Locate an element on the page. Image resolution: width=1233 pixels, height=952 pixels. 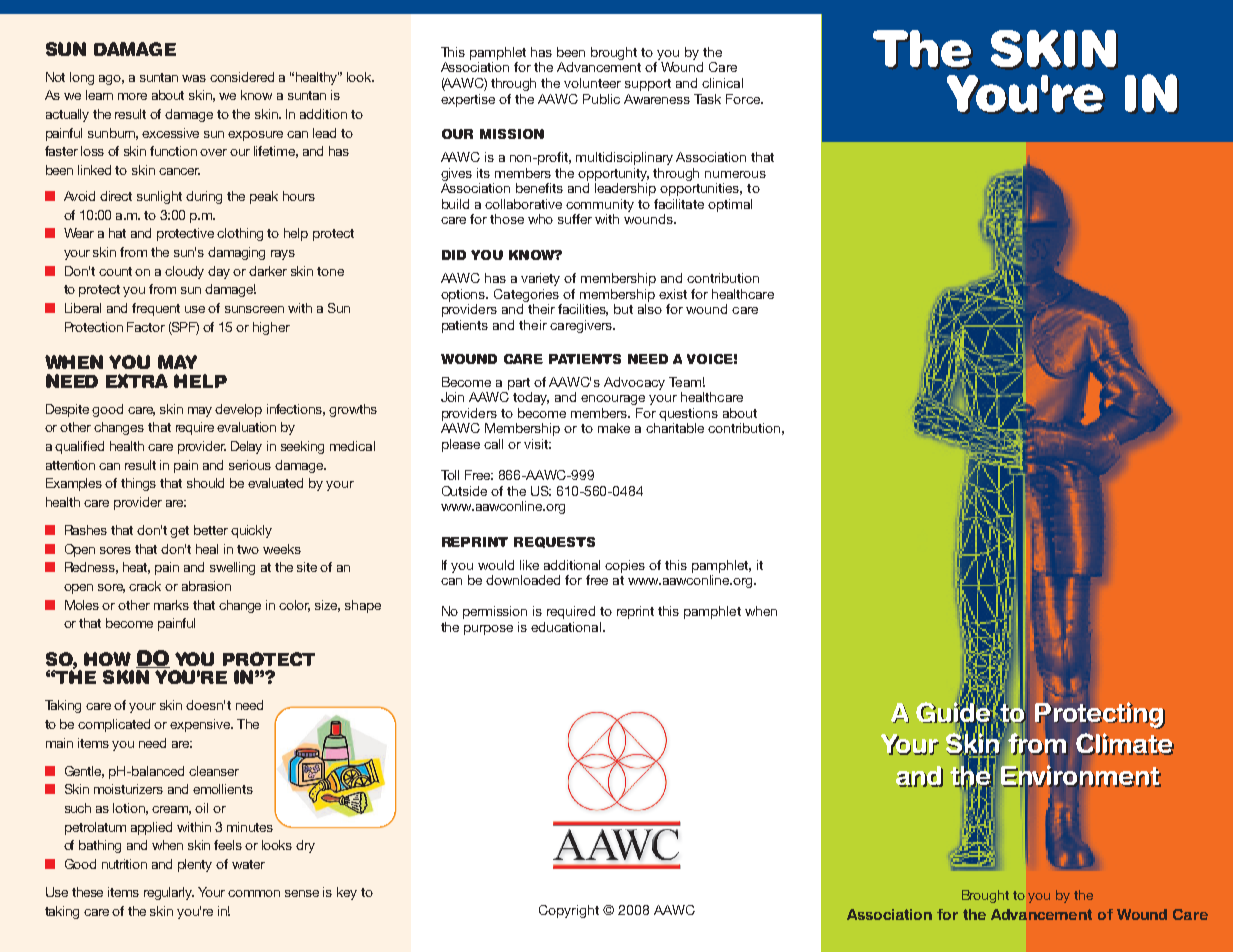
EXTRA is located at coordinates (137, 381).
